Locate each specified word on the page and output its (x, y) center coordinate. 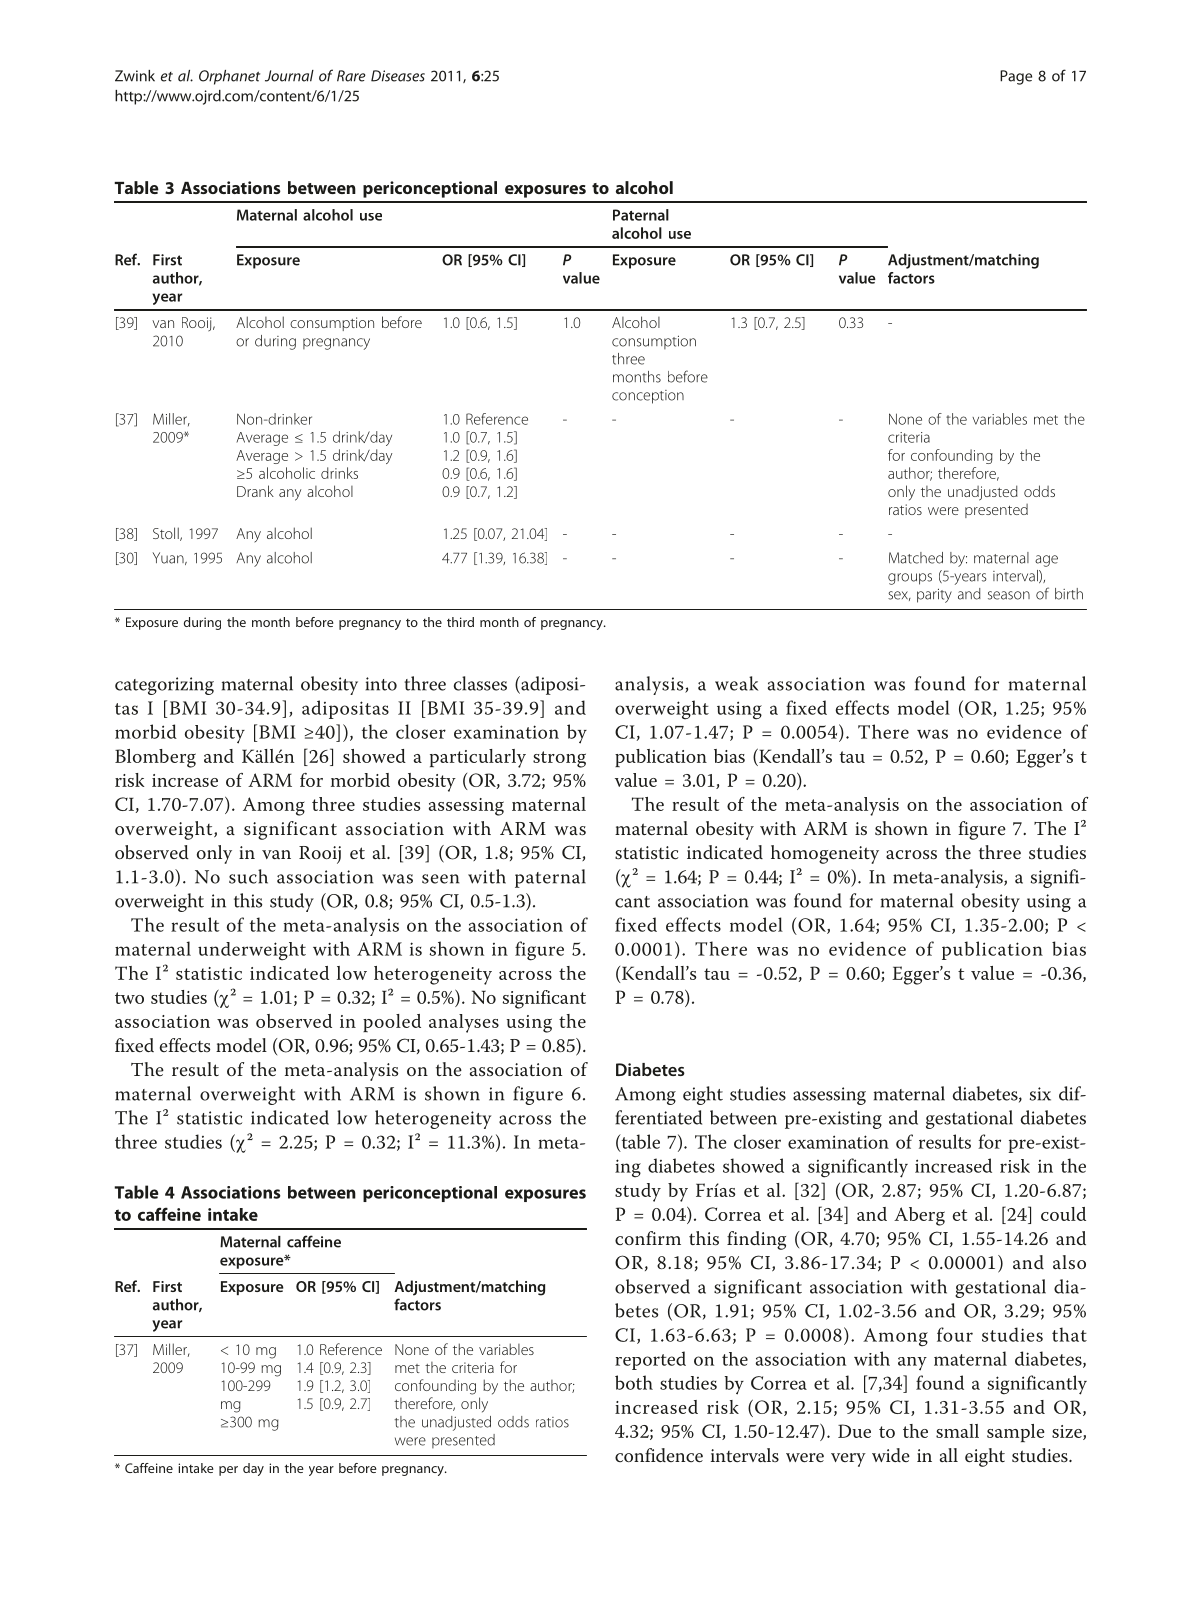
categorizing (164, 686)
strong (559, 759)
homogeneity (825, 854)
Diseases (398, 76)
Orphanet (229, 77)
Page (1016, 77)
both (634, 1382)
